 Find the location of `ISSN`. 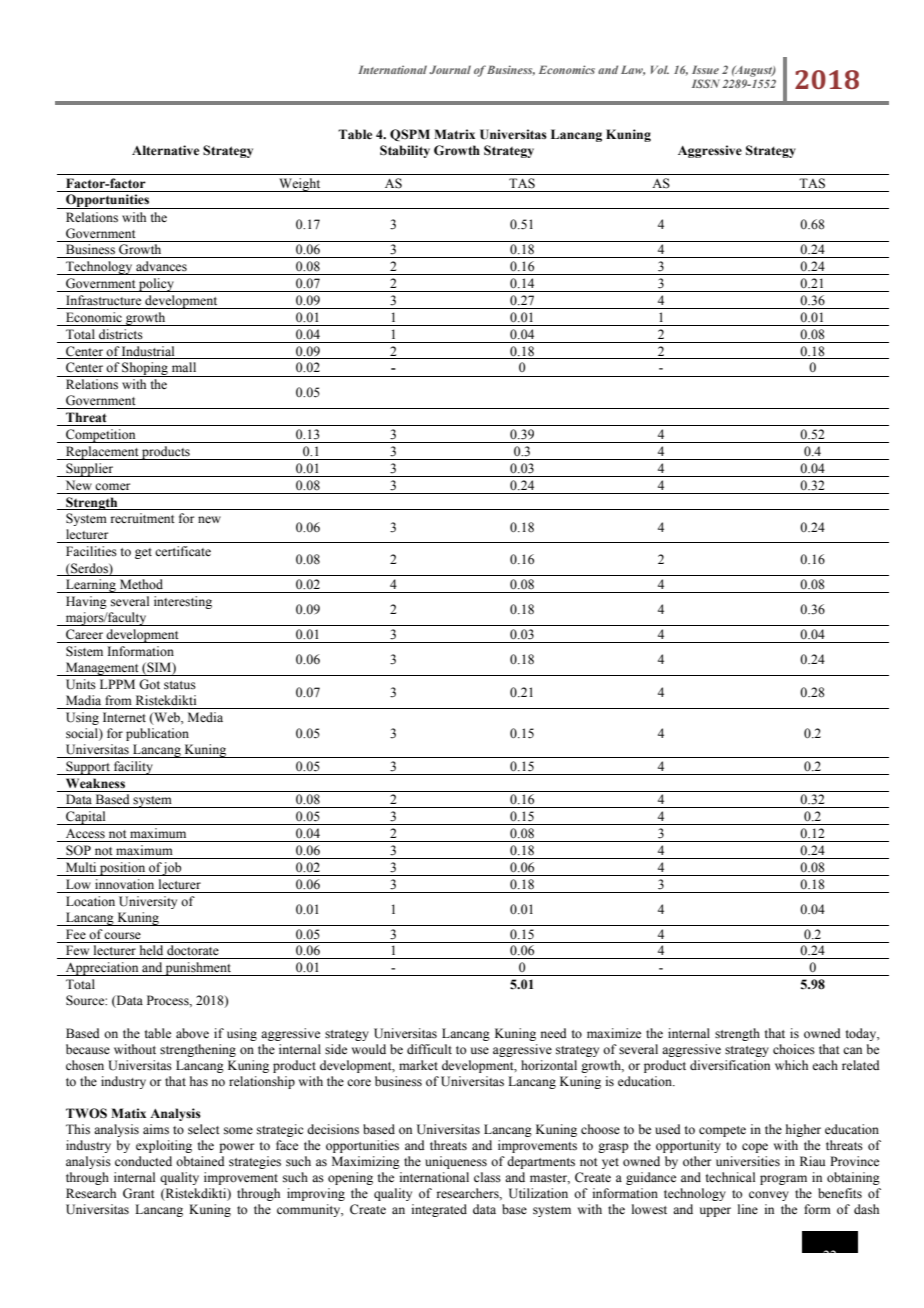

ISSN is located at coordinates (706, 83).
